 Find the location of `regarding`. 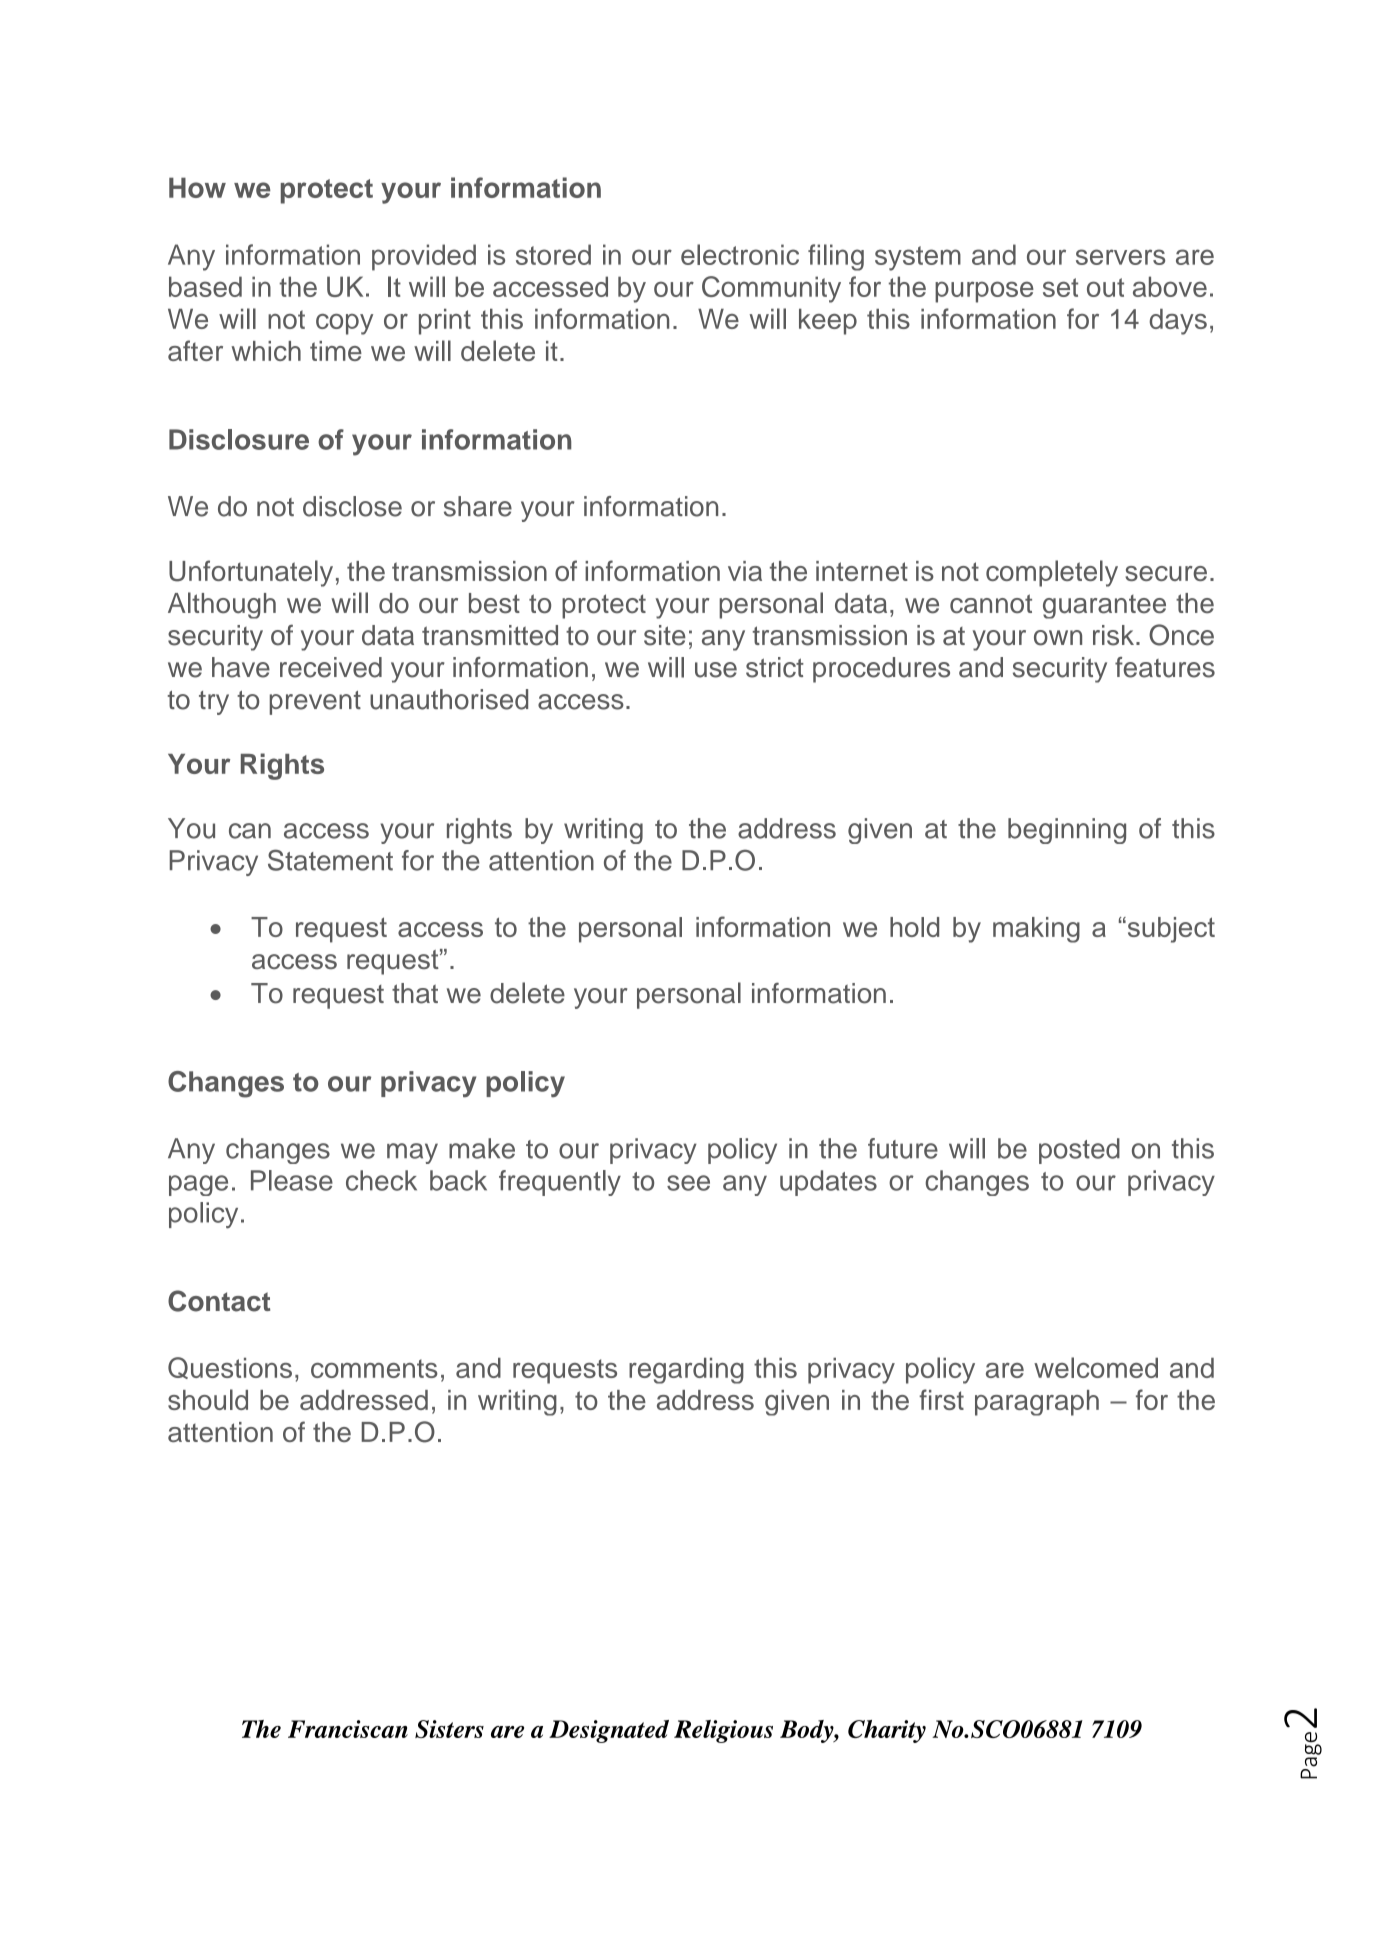

regarding is located at coordinates (686, 1371).
